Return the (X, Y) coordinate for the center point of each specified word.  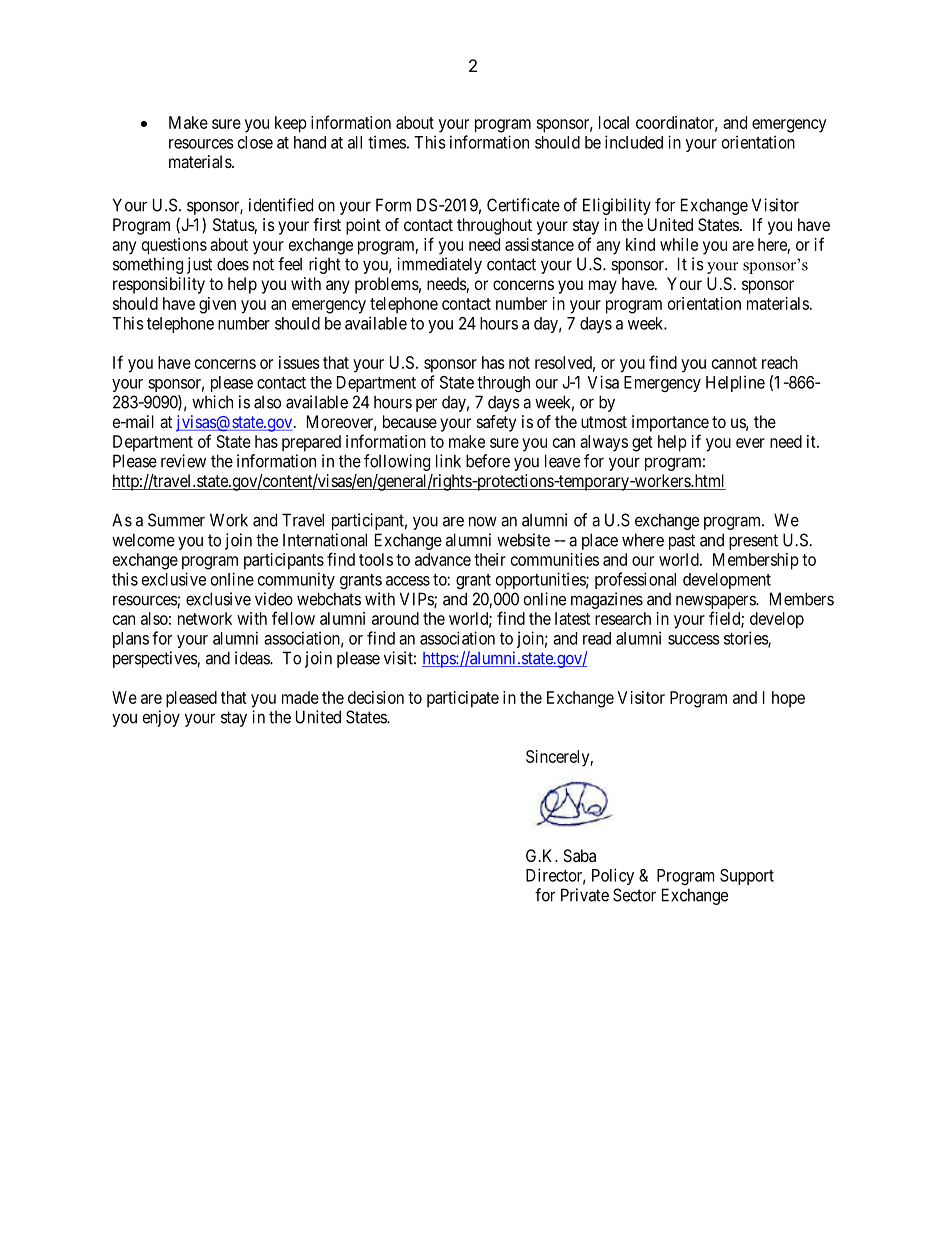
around (395, 618)
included (634, 142)
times (387, 142)
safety (496, 423)
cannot (734, 363)
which (212, 402)
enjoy (161, 718)
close (255, 142)
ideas (253, 658)
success (694, 640)
